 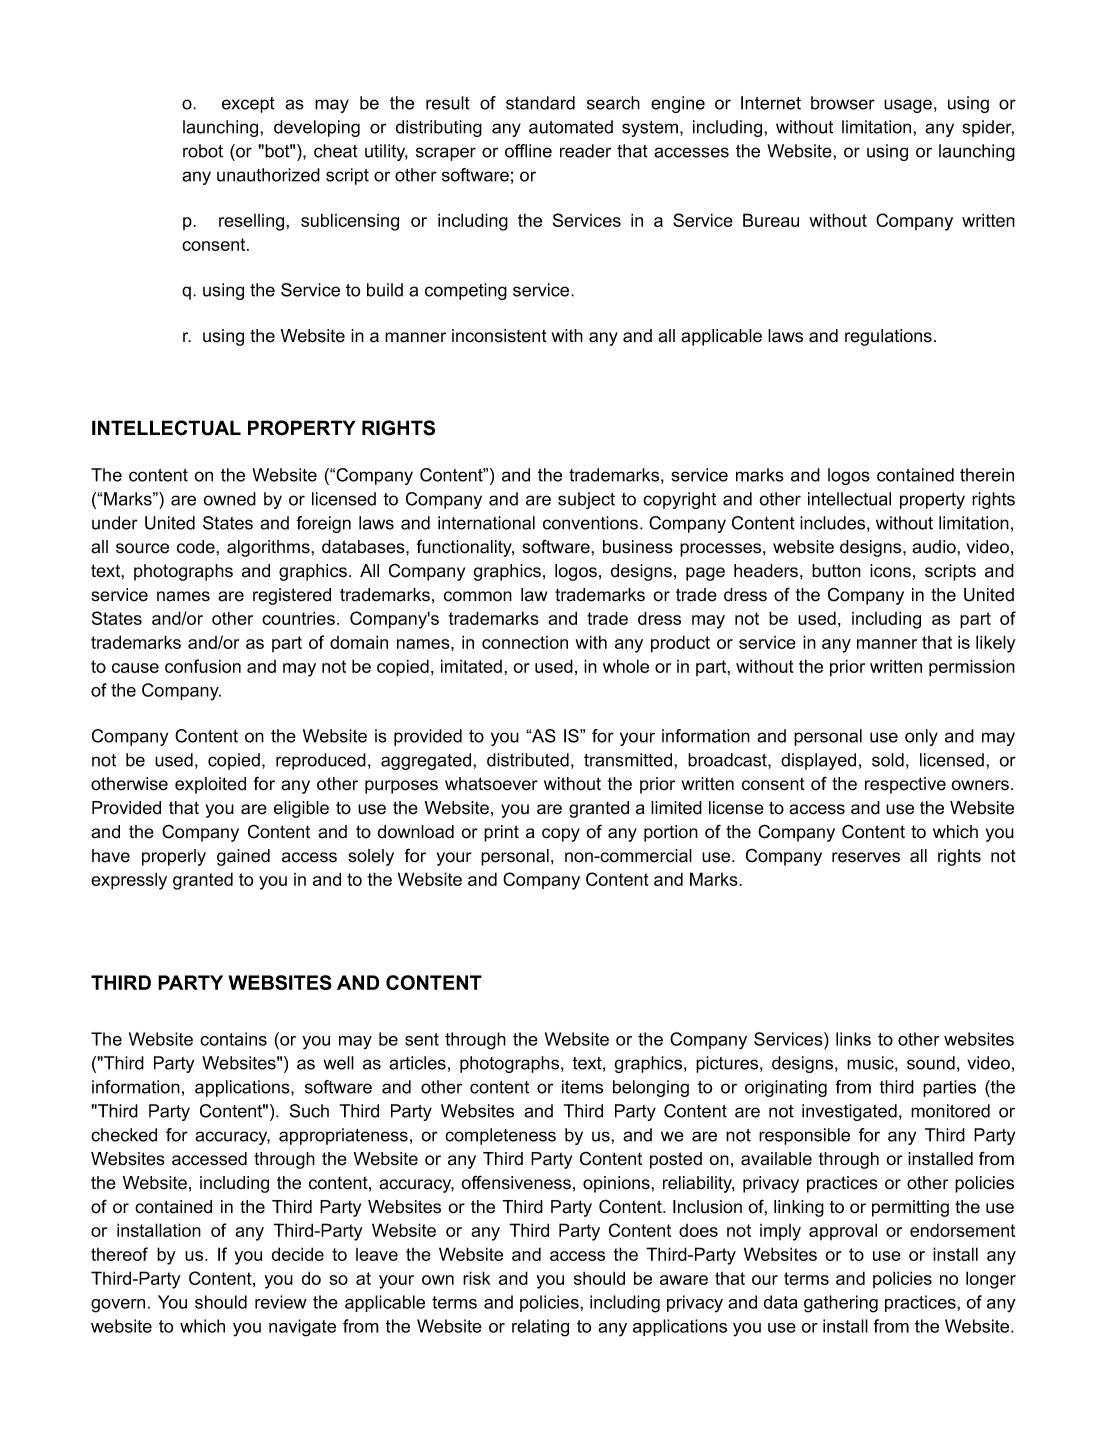 What do you see at coordinates (203, 151) in the page?
I see `robot` at bounding box center [203, 151].
